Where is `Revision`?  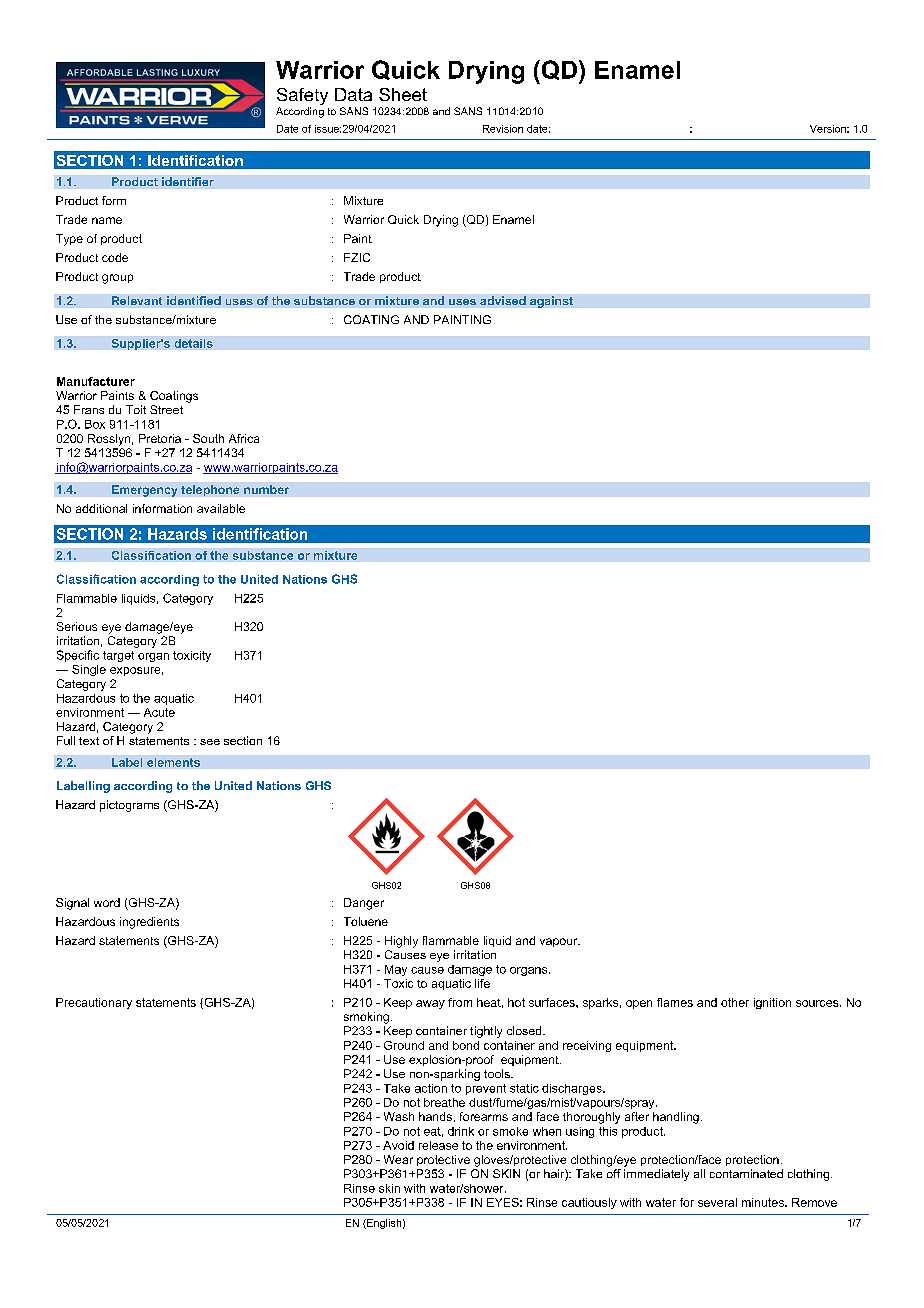
Revision is located at coordinates (503, 129).
